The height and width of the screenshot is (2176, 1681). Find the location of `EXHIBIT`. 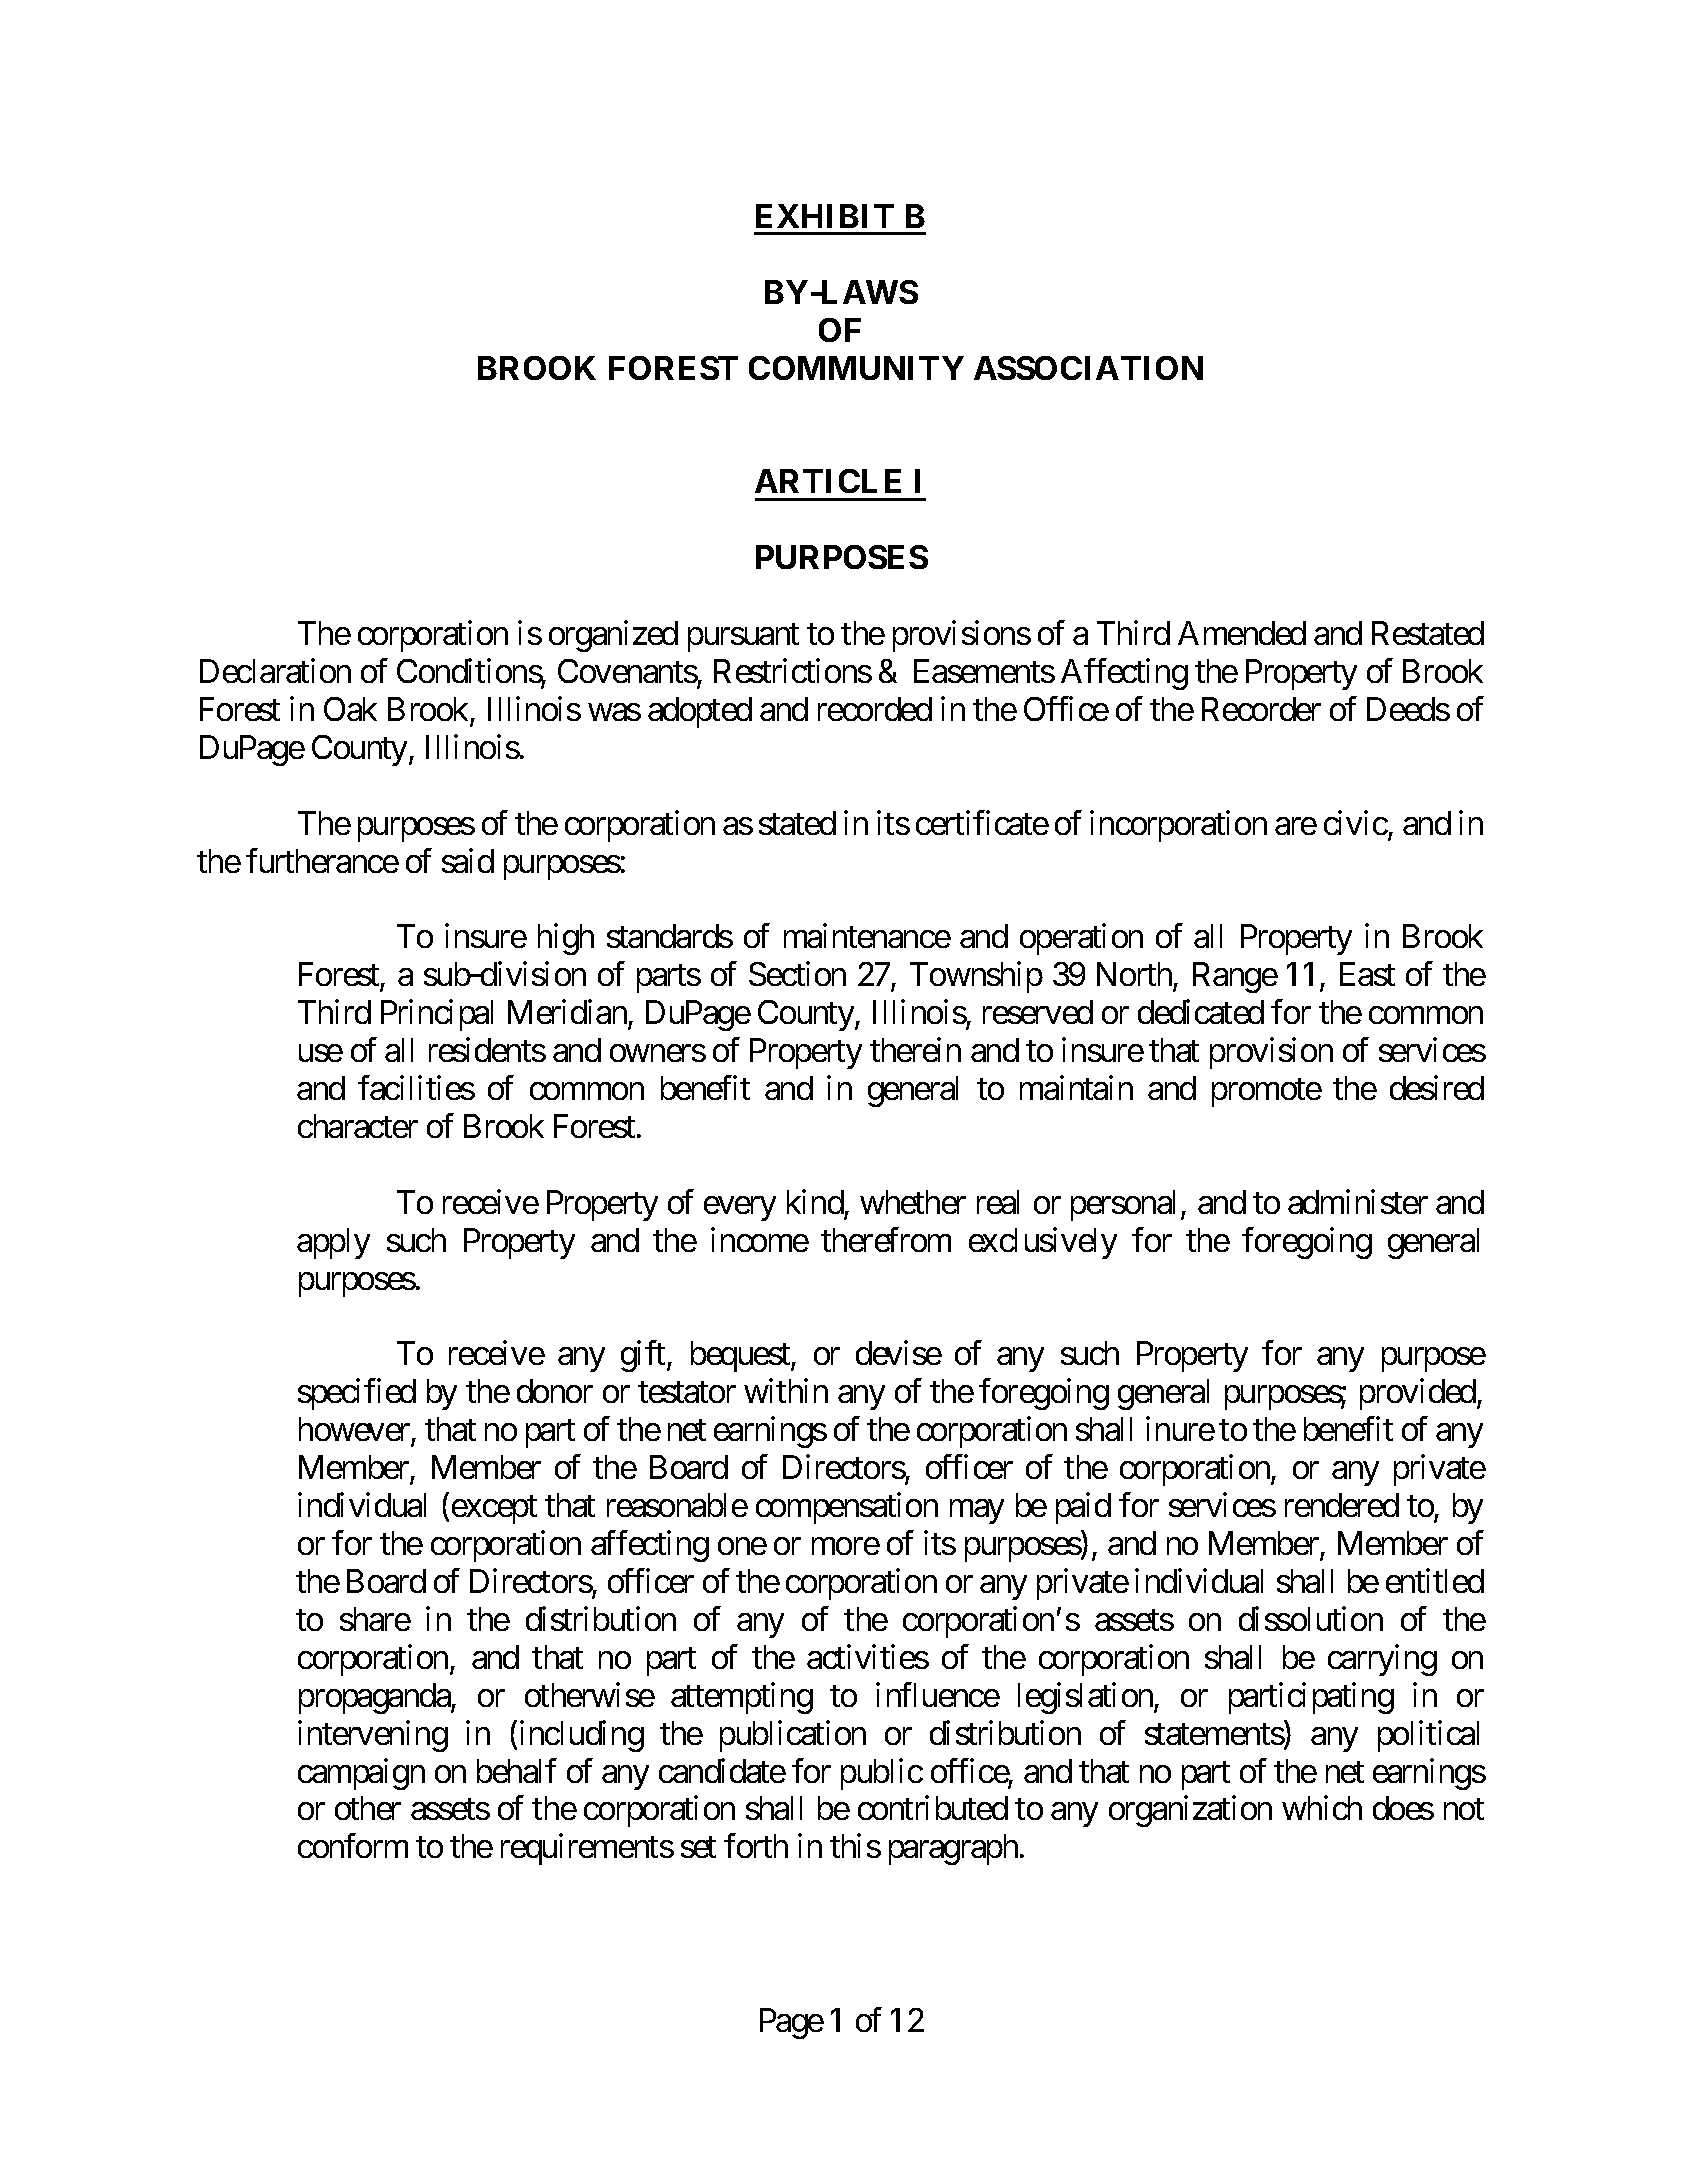

EXHIBIT is located at coordinates (825, 216).
